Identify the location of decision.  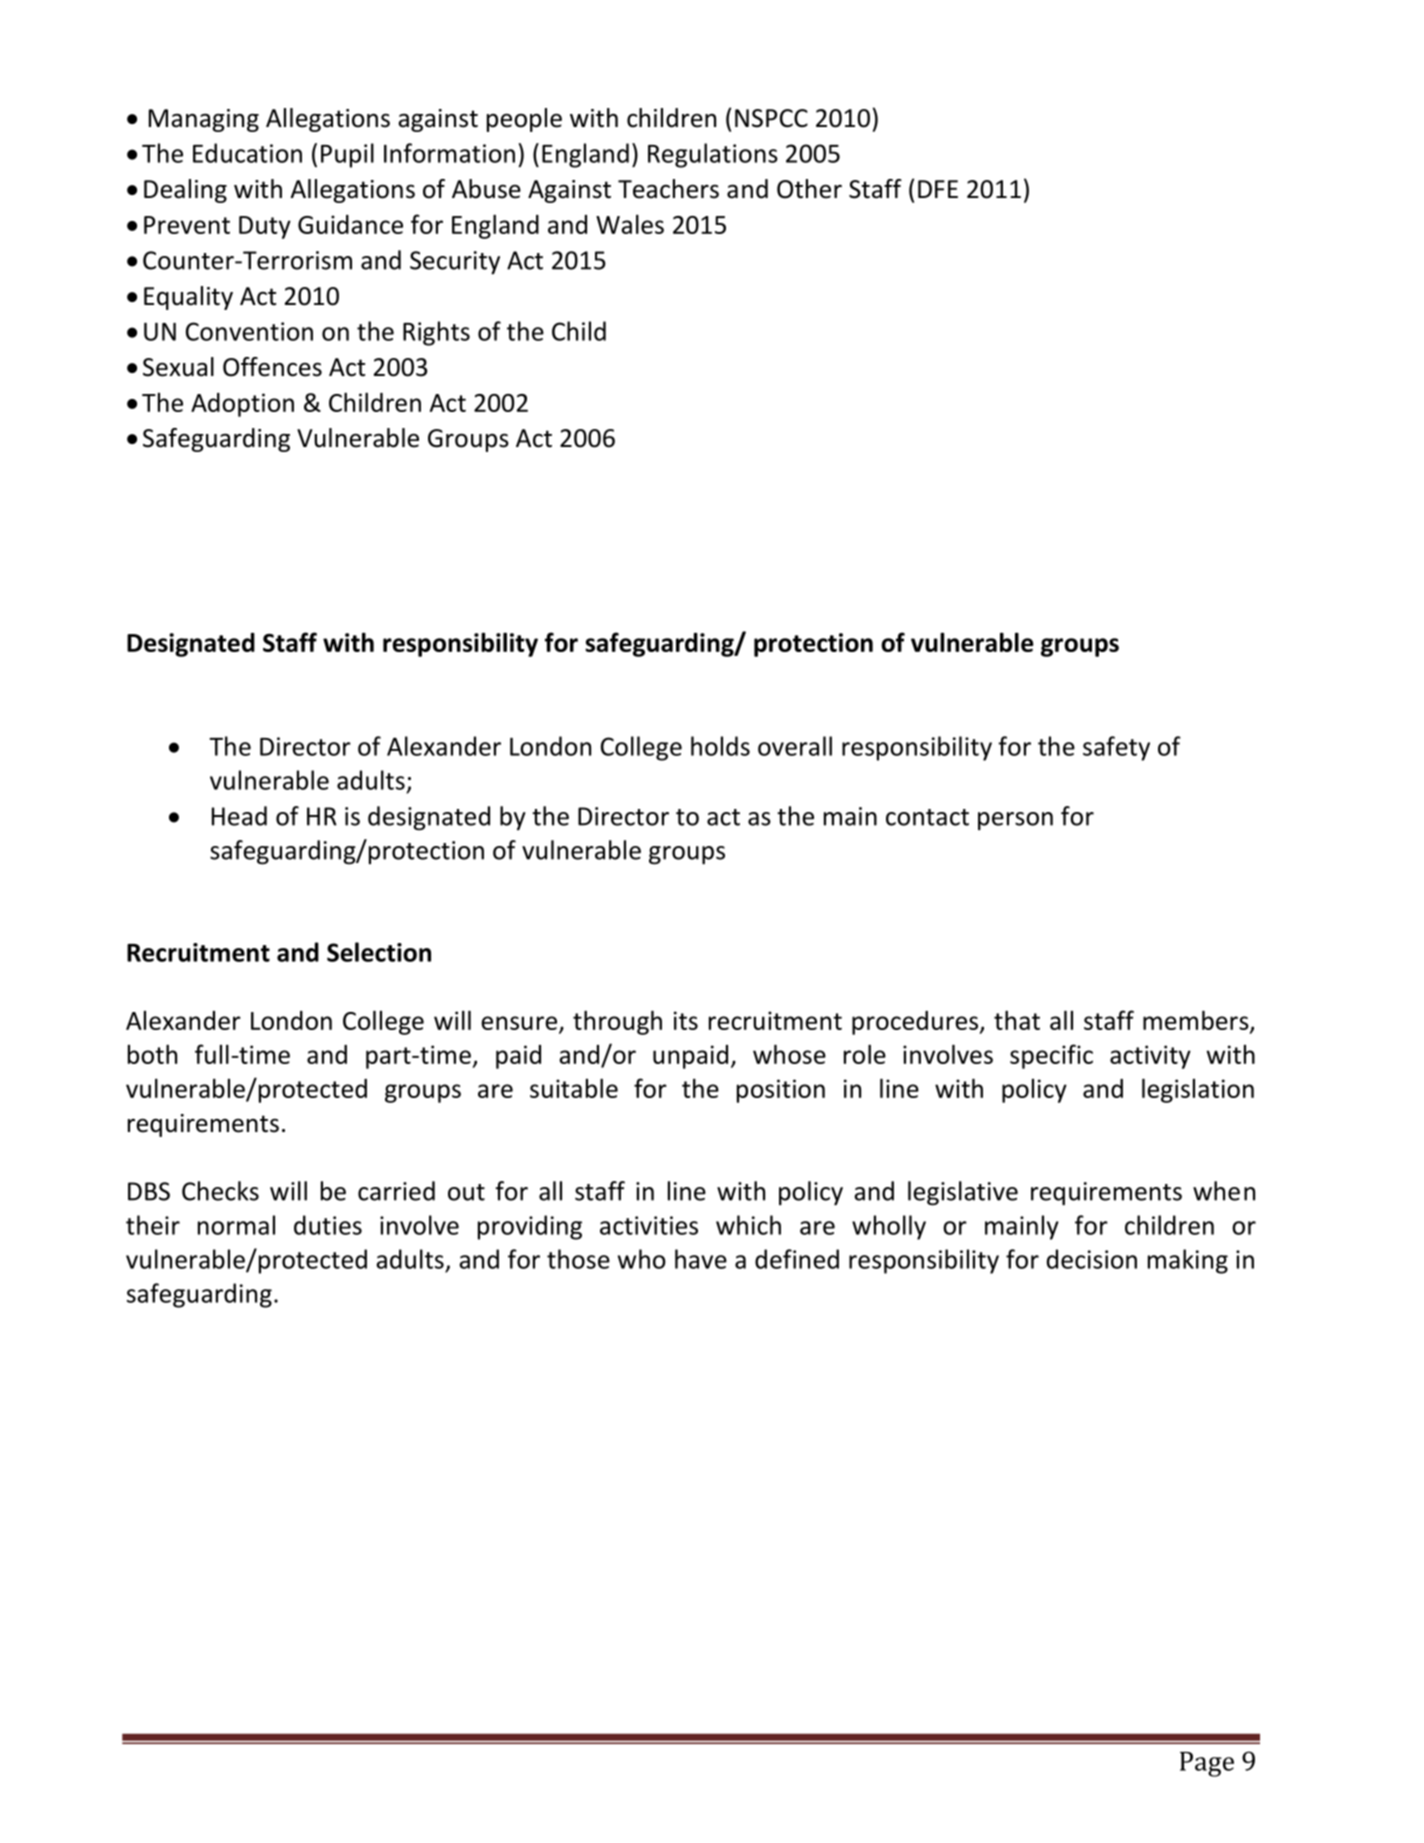
(1092, 1259).
